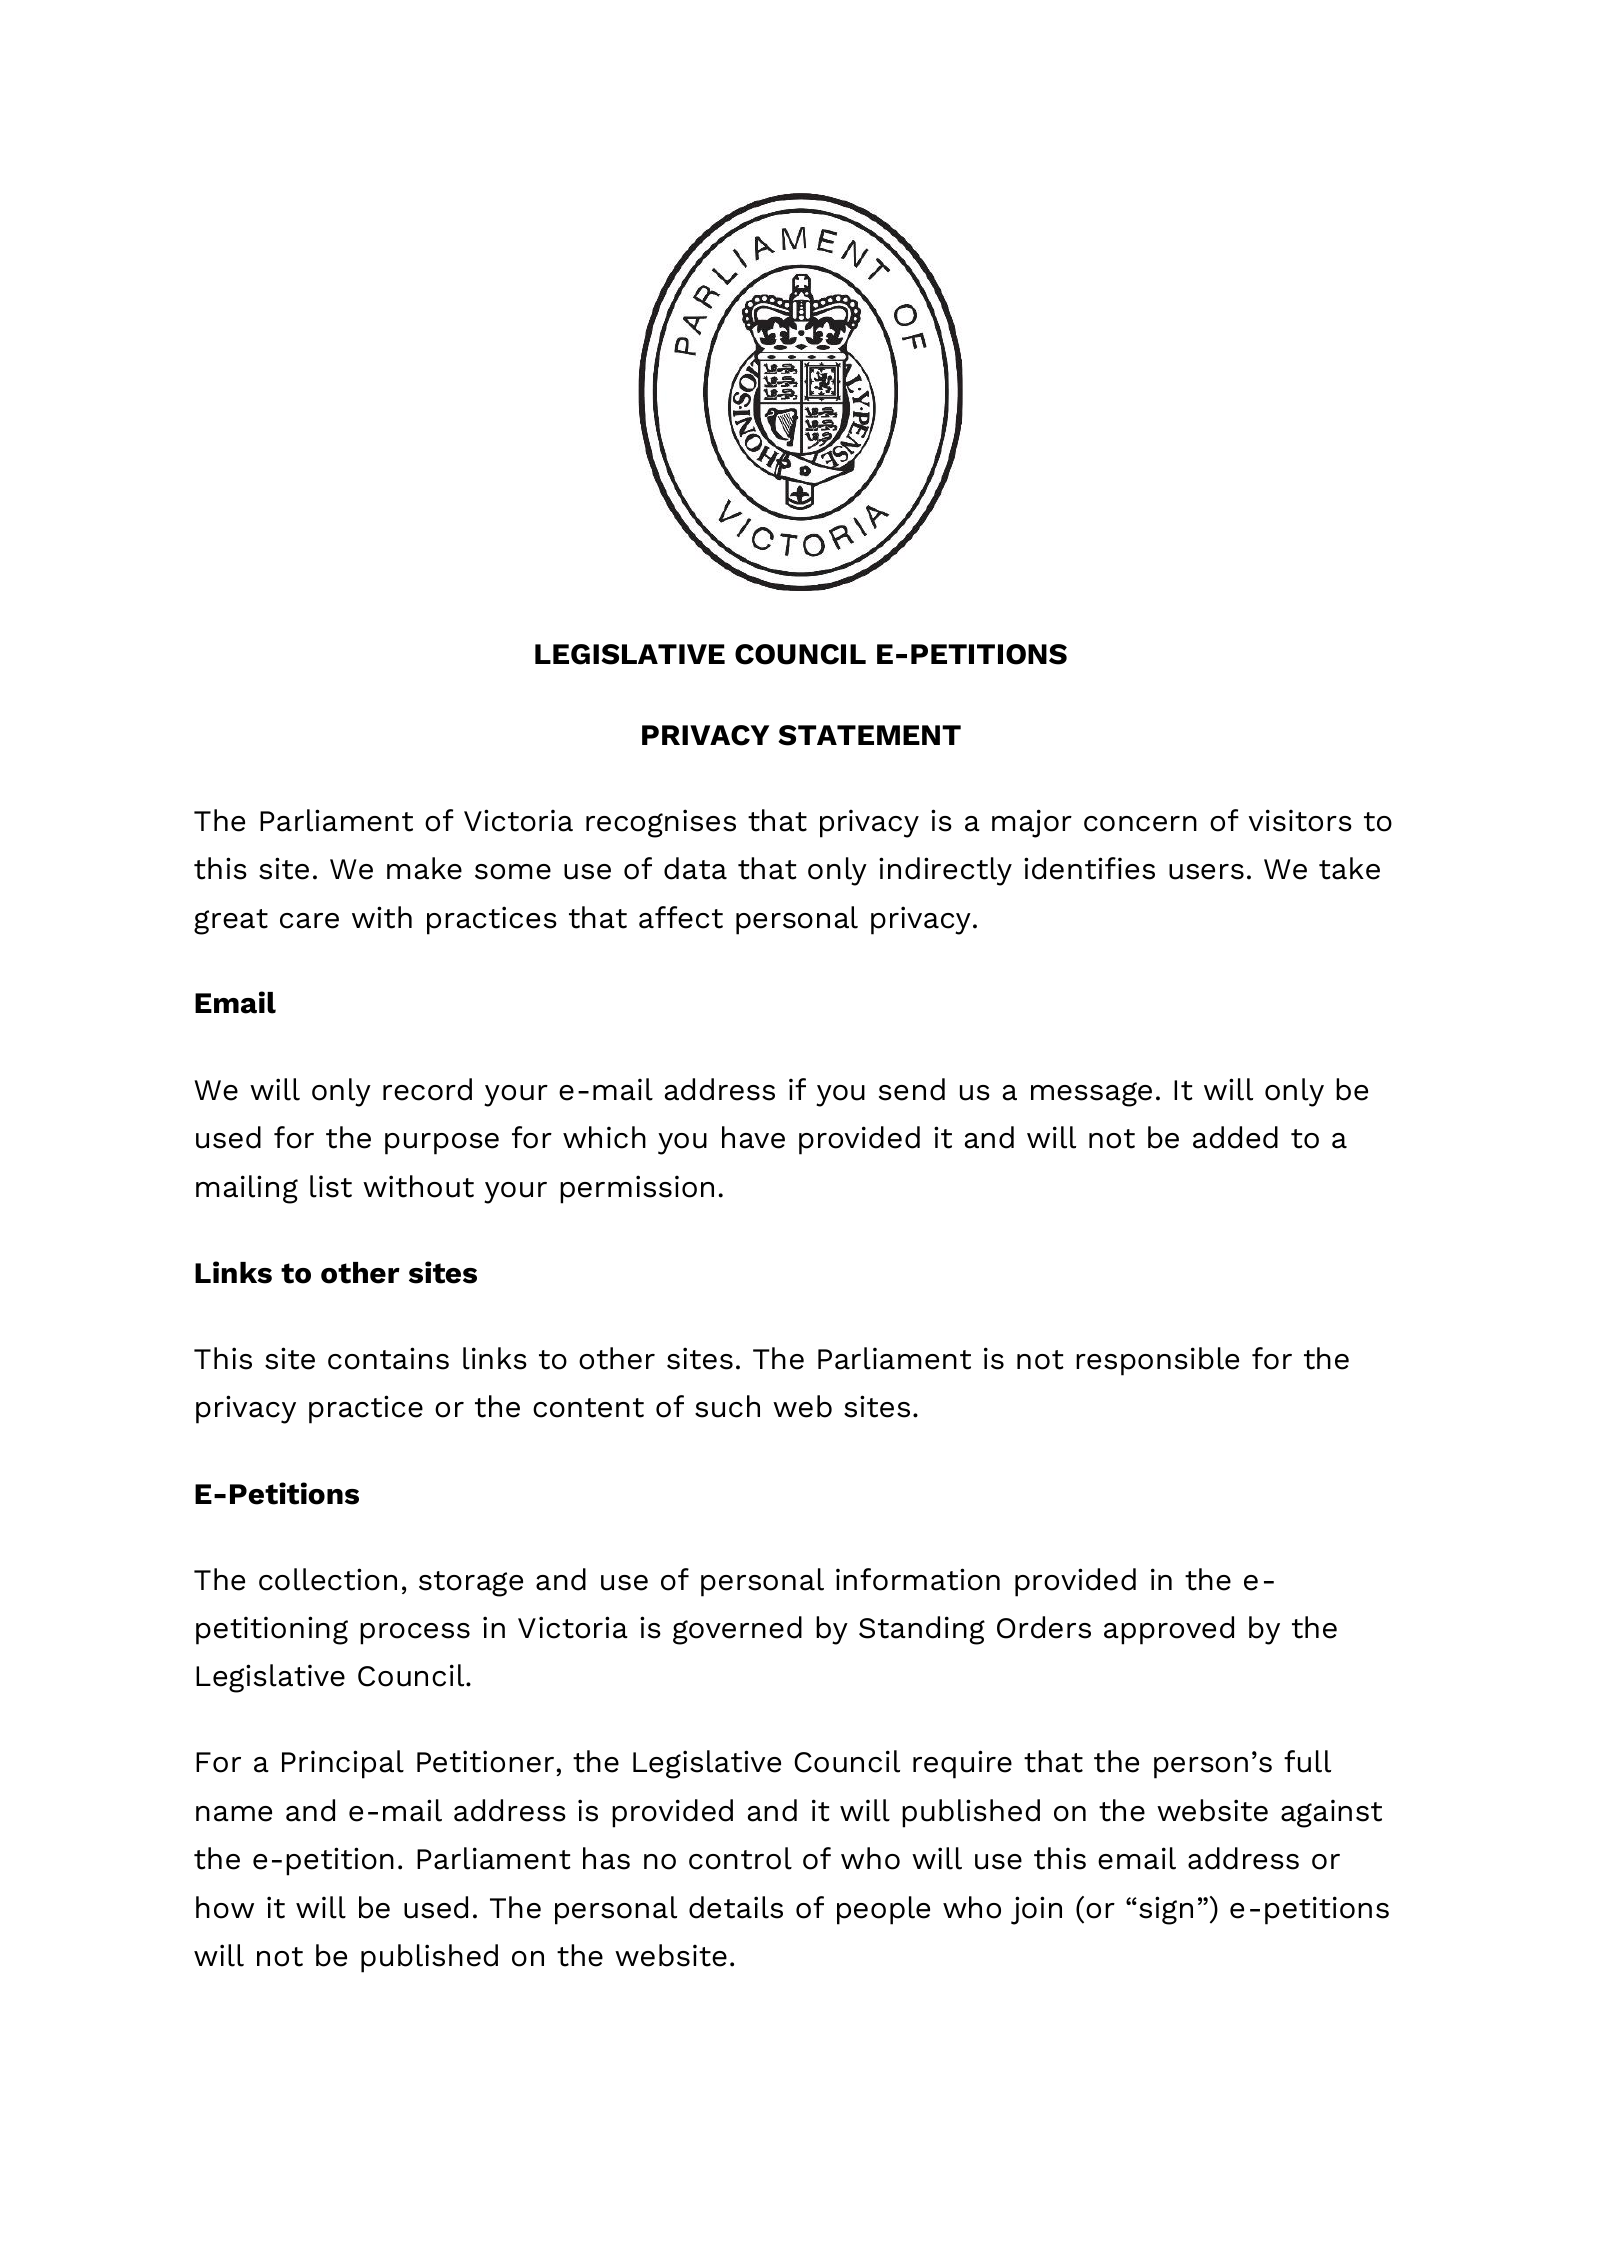 Image resolution: width=1601 pixels, height=2265 pixels. What do you see at coordinates (1157, 1361) in the screenshot?
I see `responsible` at bounding box center [1157, 1361].
